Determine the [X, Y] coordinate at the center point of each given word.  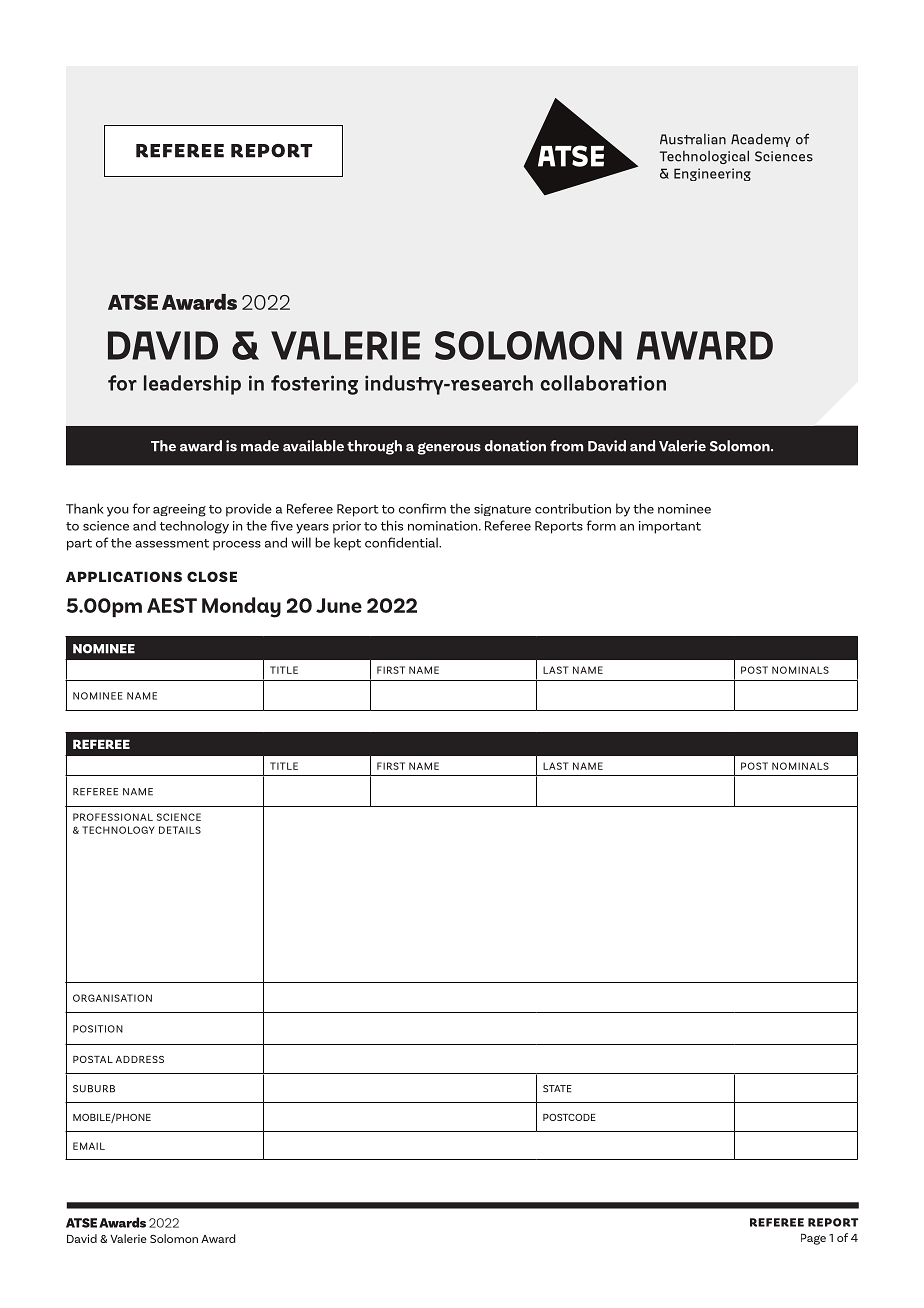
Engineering [712, 174]
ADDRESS [140, 1059]
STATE [557, 1089]
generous [449, 448]
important [670, 527]
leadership [192, 385]
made [260, 446]
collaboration [603, 383]
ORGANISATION [112, 998]
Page [813, 1239]
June [339, 605]
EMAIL [89, 1146]
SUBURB [94, 1089]
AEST [172, 605]
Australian [693, 139]
